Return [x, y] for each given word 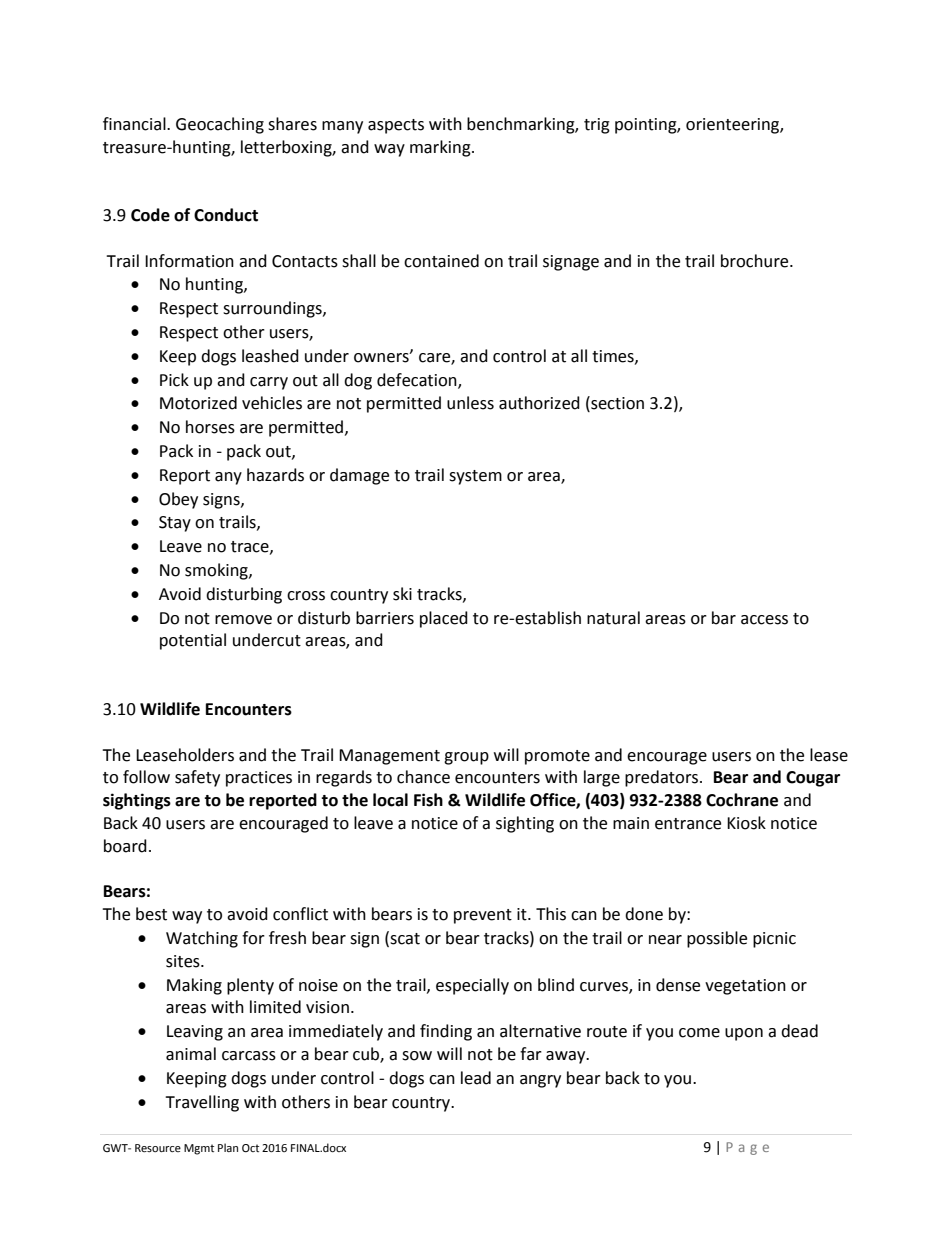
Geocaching [220, 125]
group [466, 758]
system [475, 477]
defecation [418, 380]
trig [597, 126]
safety [197, 778]
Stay [175, 524]
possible [717, 939]
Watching [202, 939]
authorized [539, 403]
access [764, 620]
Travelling [202, 1103]
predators [663, 778]
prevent [483, 916]
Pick [174, 380]
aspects [396, 126]
